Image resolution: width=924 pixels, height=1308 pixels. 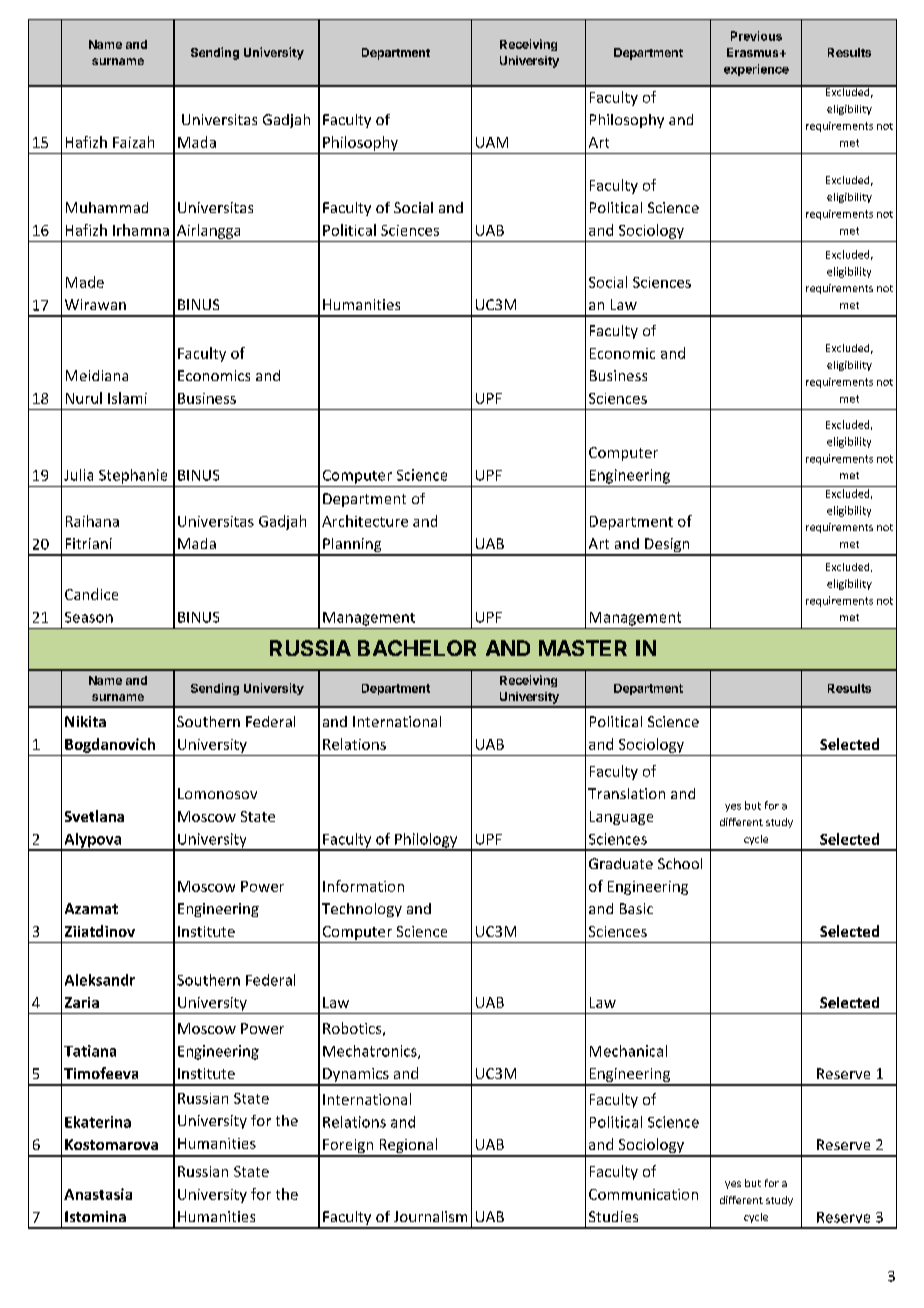 What do you see at coordinates (365, 521) in the screenshot?
I see `Architecture` at bounding box center [365, 521].
